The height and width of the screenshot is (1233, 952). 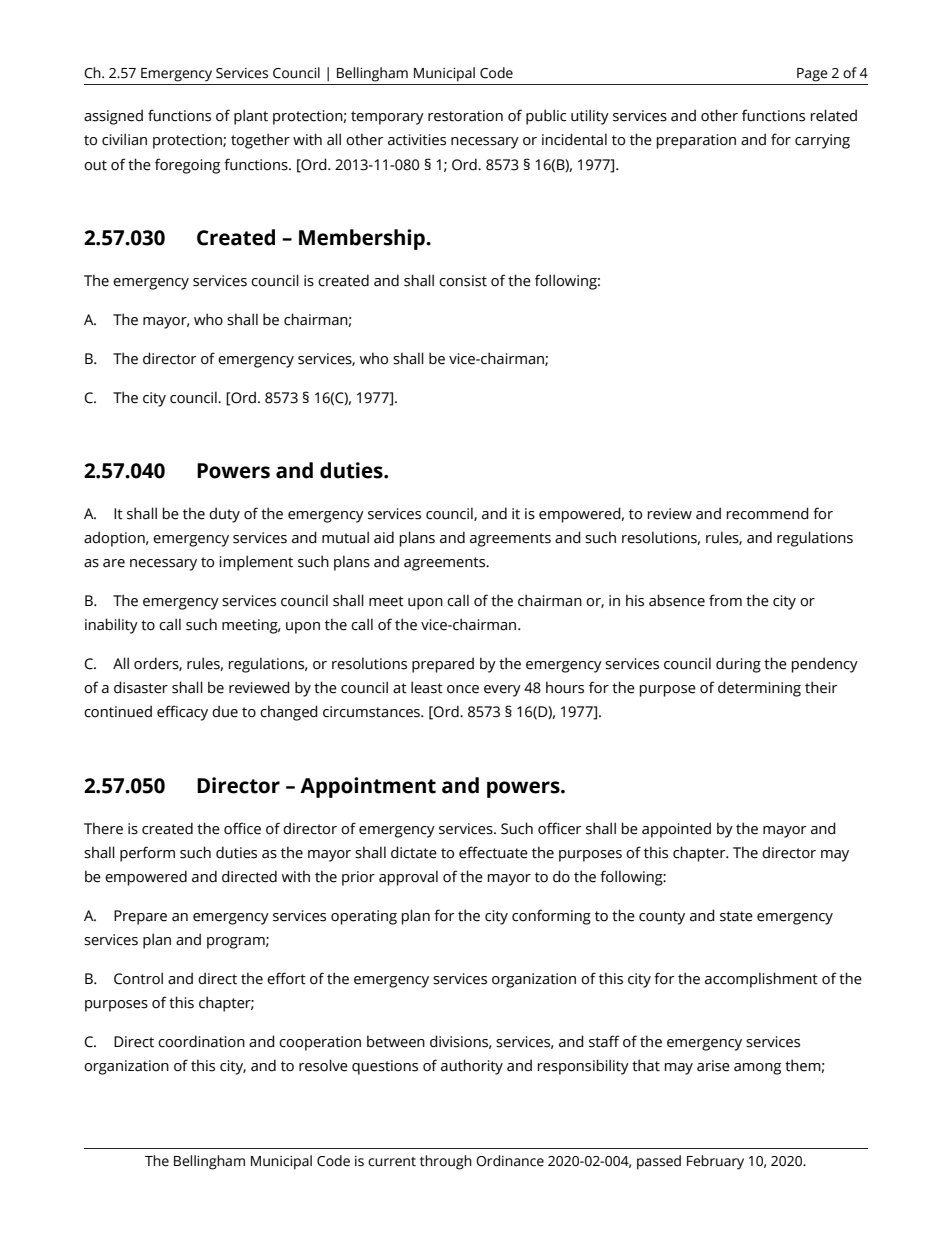 I want to click on consist, so click(x=463, y=281).
